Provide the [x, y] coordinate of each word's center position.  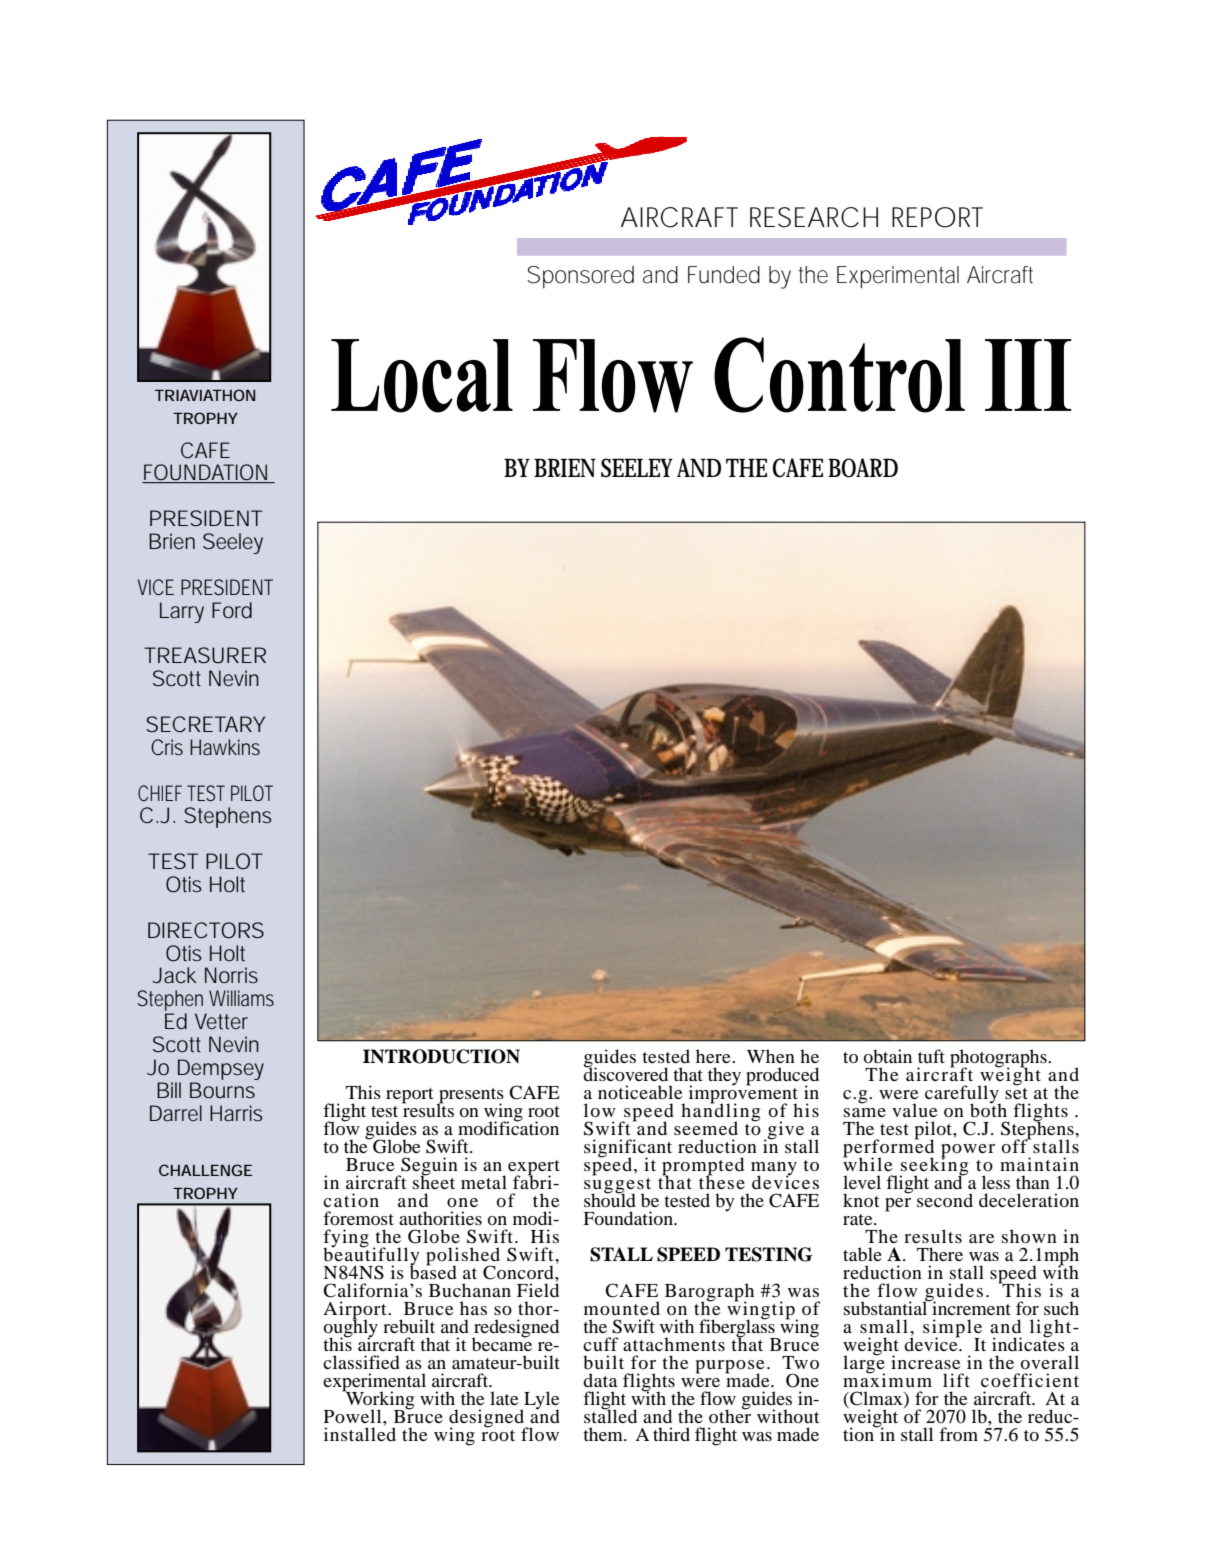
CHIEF [160, 793]
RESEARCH [814, 217]
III [1028, 375]
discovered [625, 1073]
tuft [931, 1056]
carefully [963, 1095]
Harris [236, 1113]
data [600, 1380]
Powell [354, 1416]
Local [422, 376]
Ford [232, 610]
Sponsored [580, 277]
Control [839, 375]
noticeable [640, 1092]
